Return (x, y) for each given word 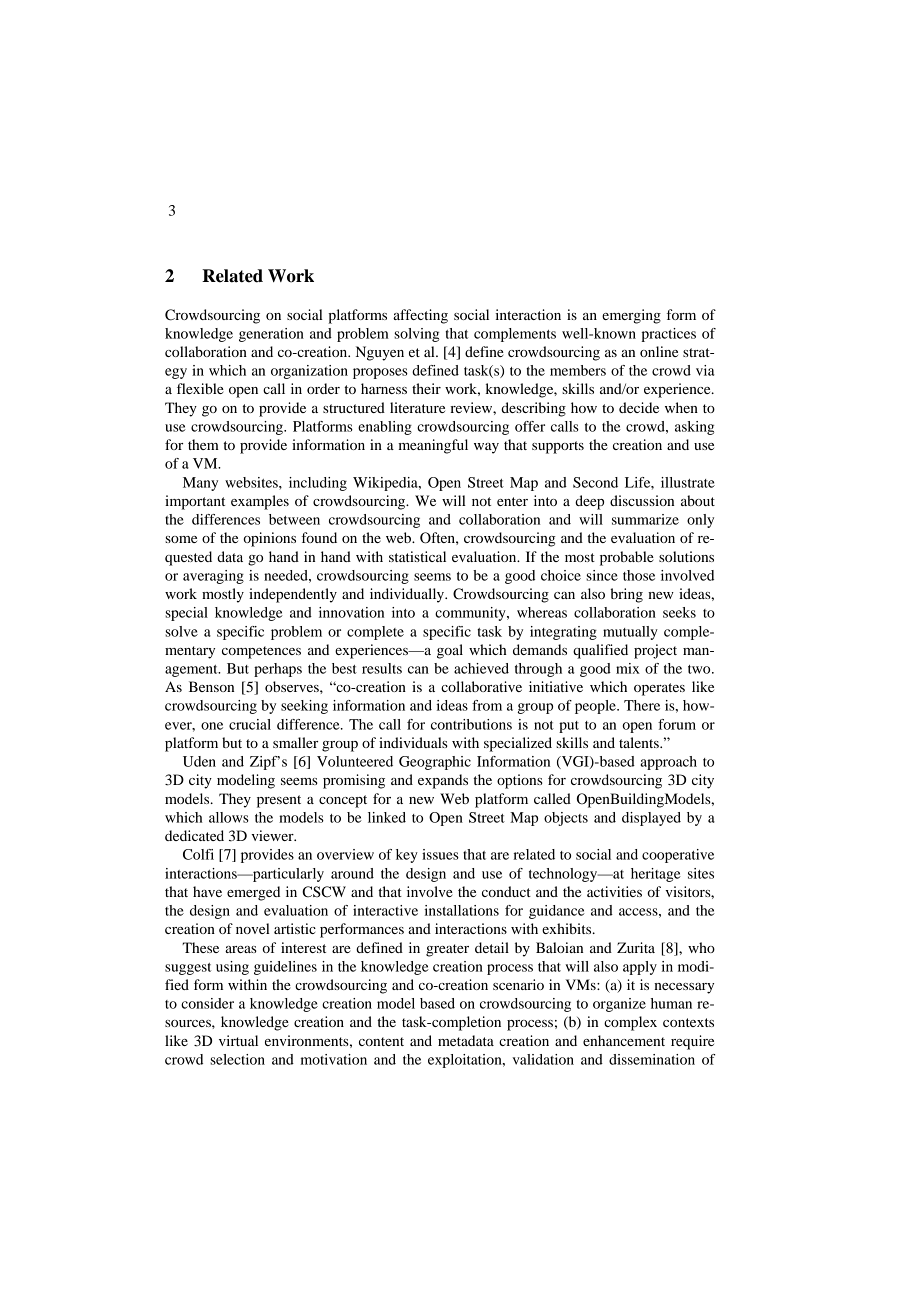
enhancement (624, 1040)
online (659, 351)
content (381, 1041)
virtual (238, 1040)
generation (271, 335)
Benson (211, 686)
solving (416, 335)
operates (659, 689)
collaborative (481, 686)
